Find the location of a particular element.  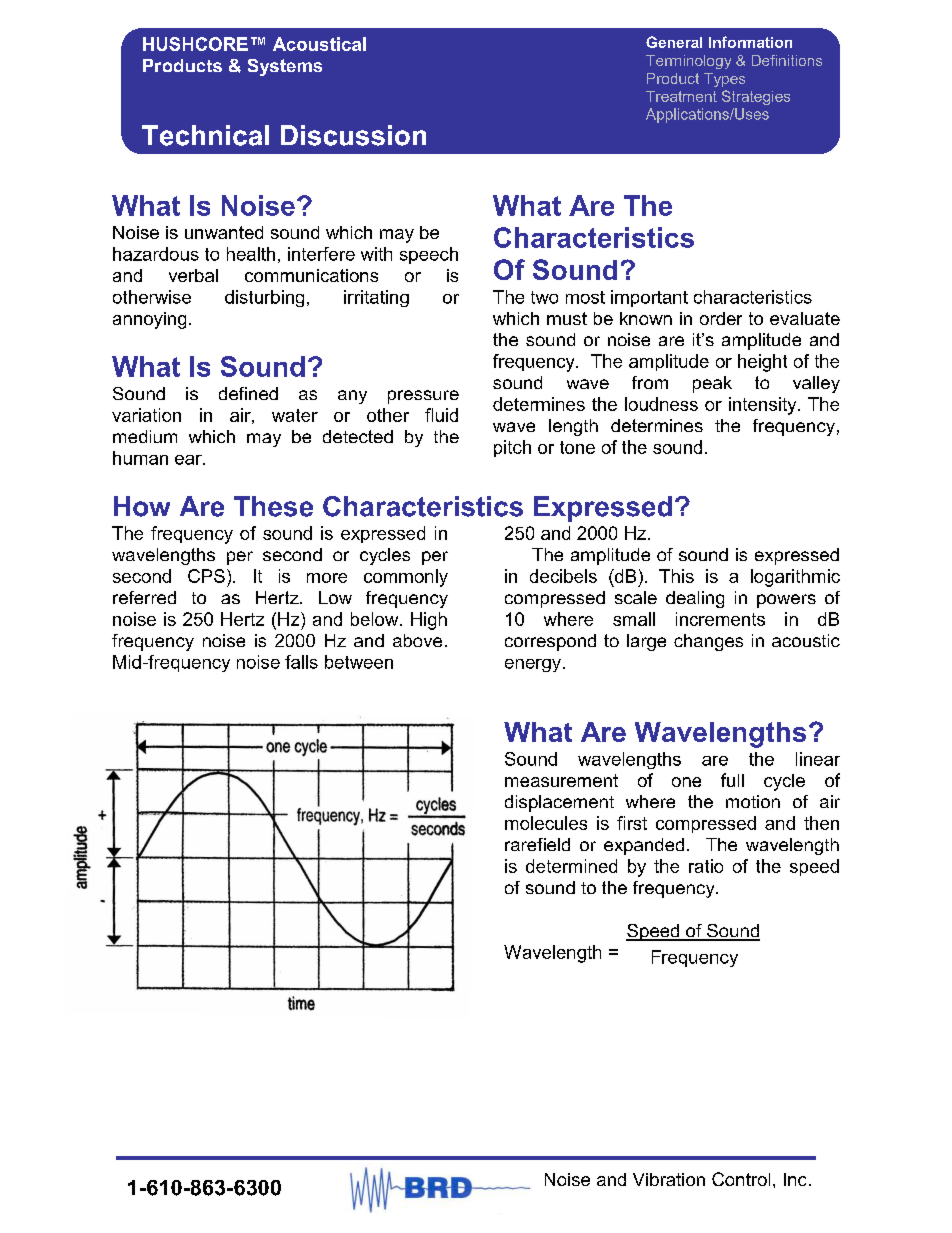

Control is located at coordinates (741, 1179).
